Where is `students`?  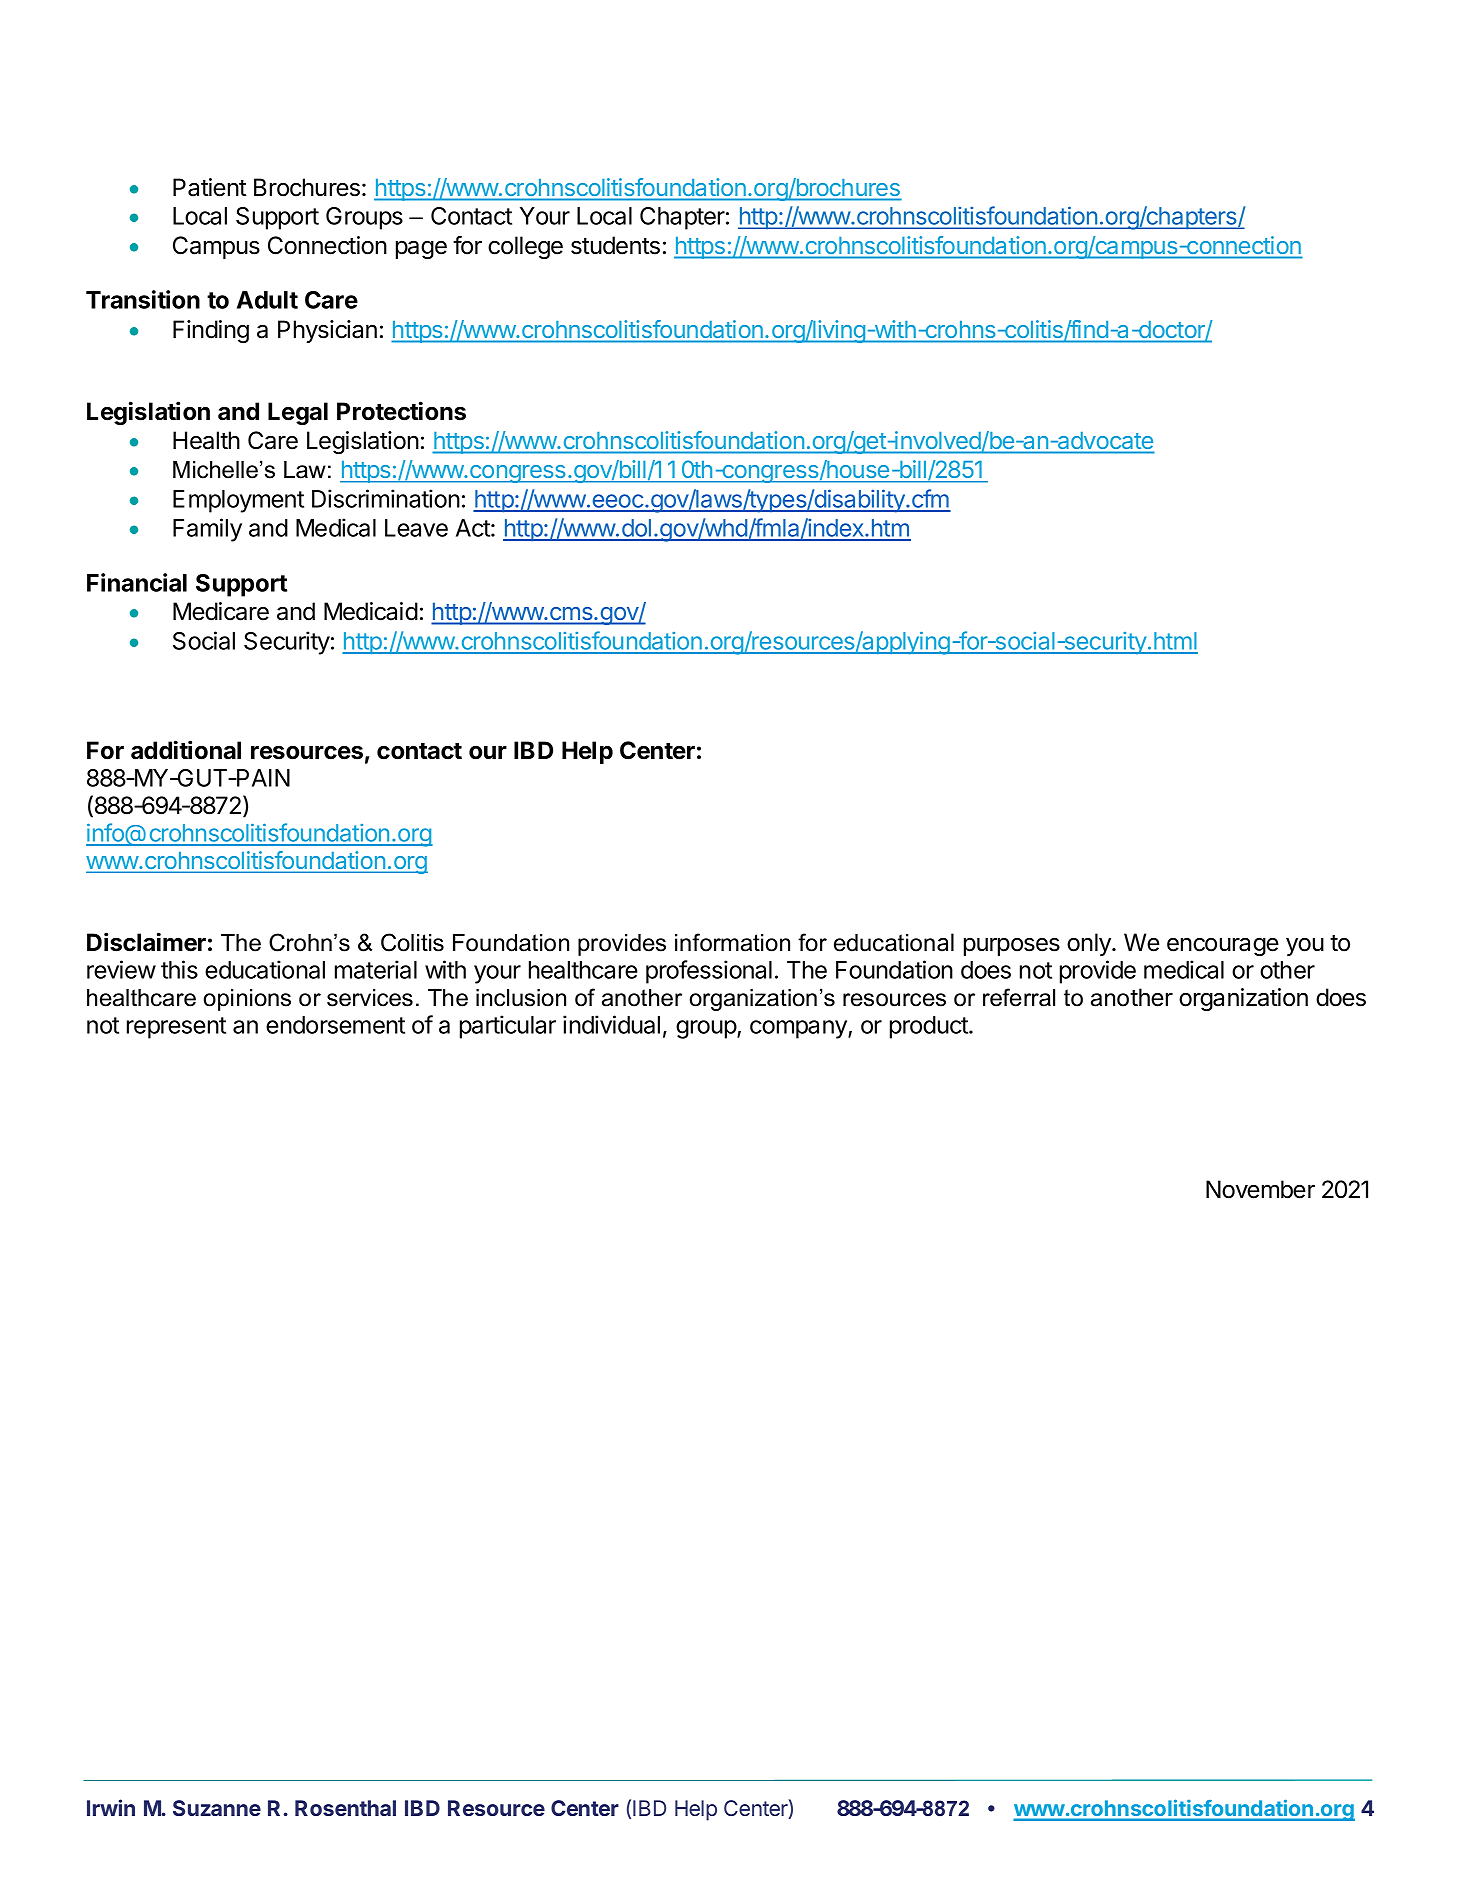
students is located at coordinates (615, 245).
